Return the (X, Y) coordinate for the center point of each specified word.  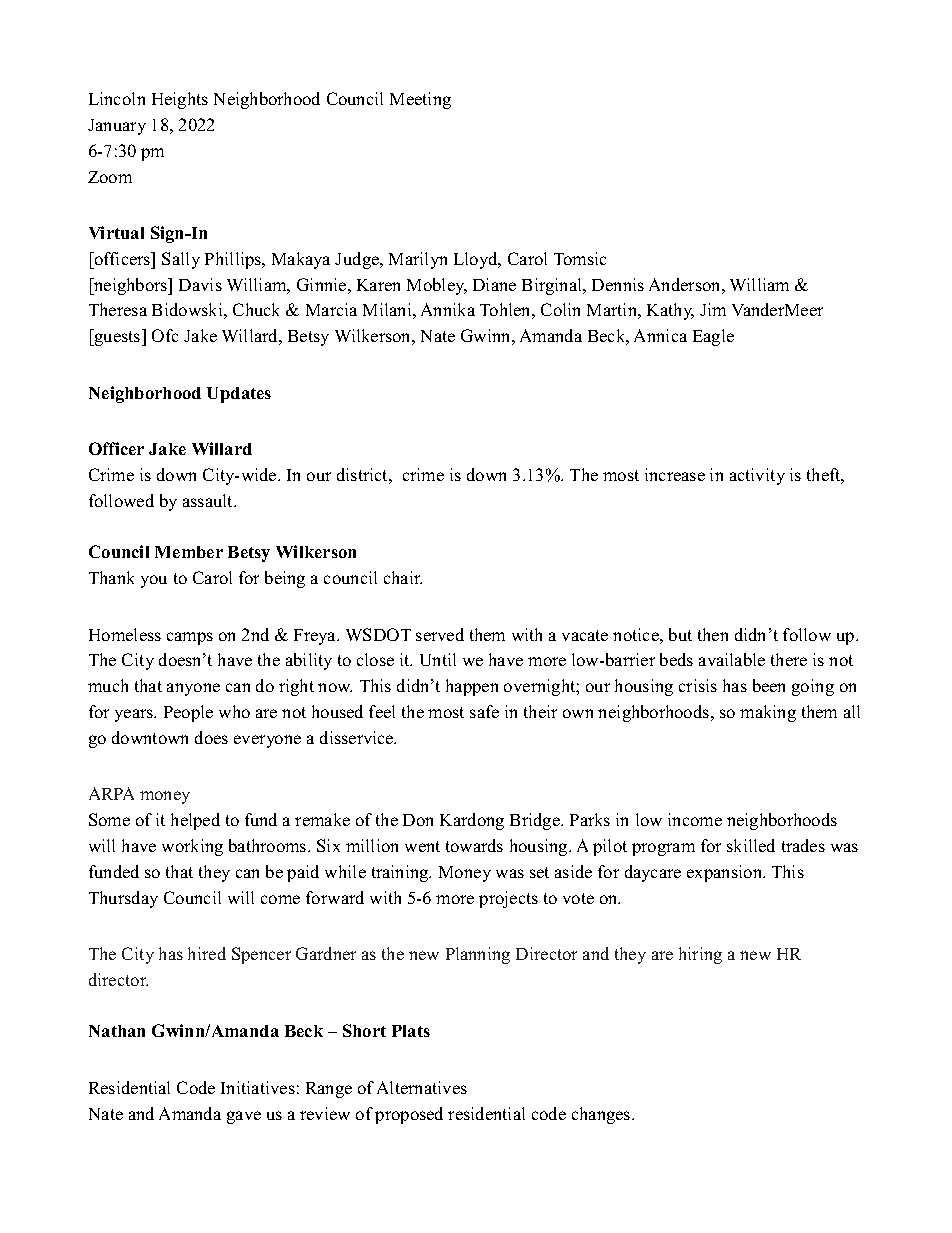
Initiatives (258, 1087)
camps (190, 638)
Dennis (618, 284)
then (713, 634)
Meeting (420, 100)
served (440, 634)
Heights (180, 100)
